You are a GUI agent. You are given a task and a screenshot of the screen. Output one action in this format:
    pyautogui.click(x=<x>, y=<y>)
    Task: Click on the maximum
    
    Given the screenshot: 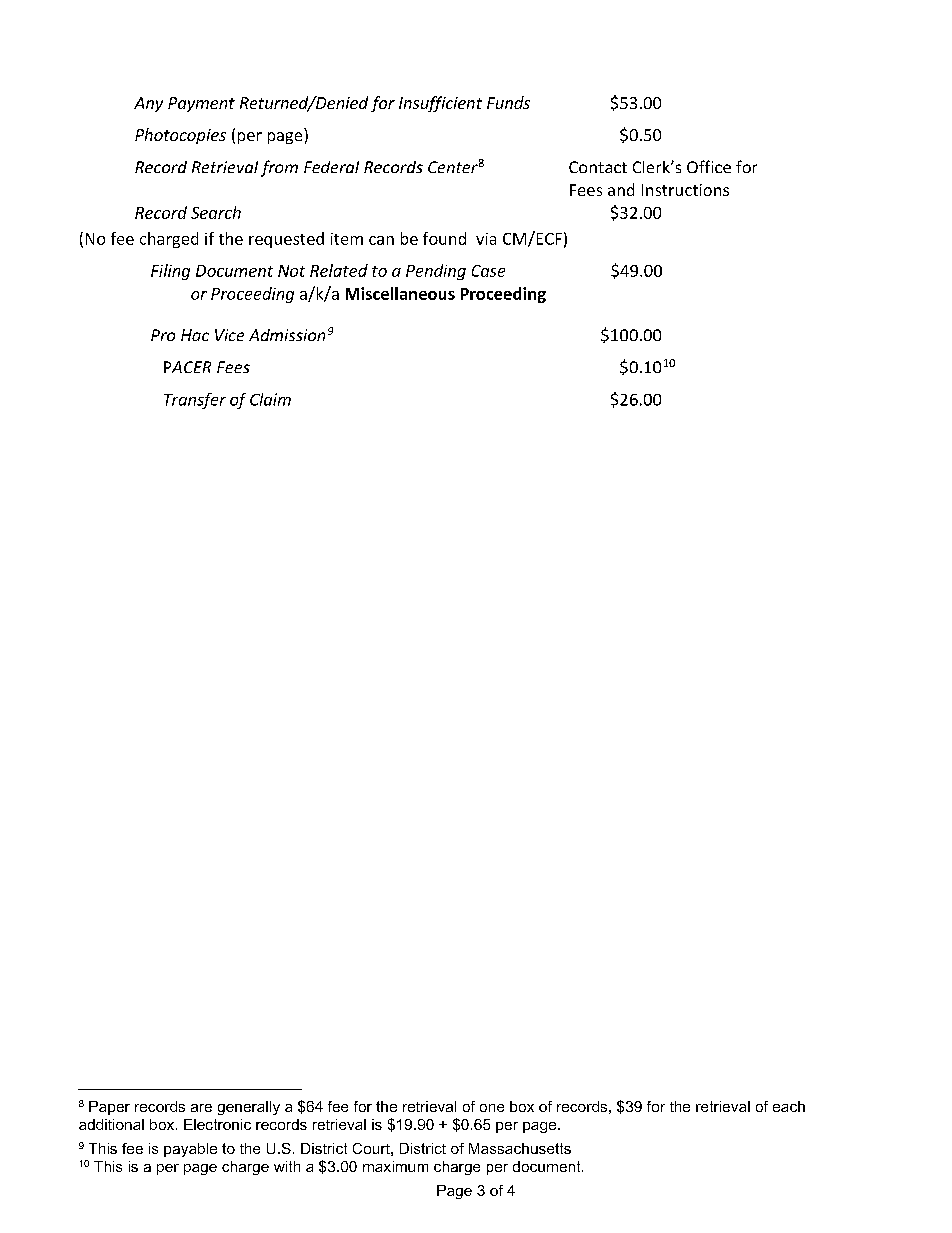 What is the action you would take?
    pyautogui.click(x=395, y=1166)
